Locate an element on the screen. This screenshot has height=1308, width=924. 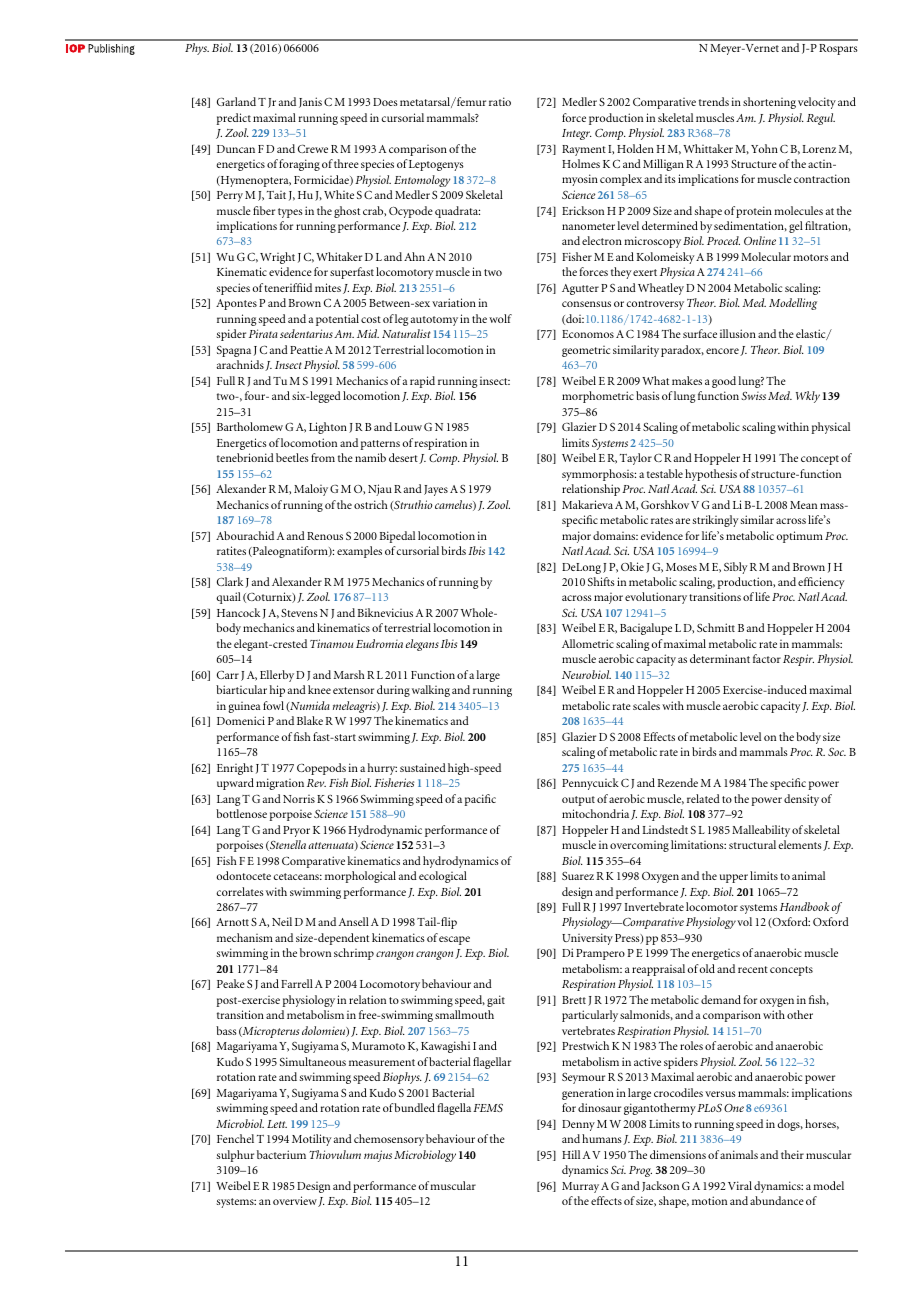
output is located at coordinates (578, 801).
